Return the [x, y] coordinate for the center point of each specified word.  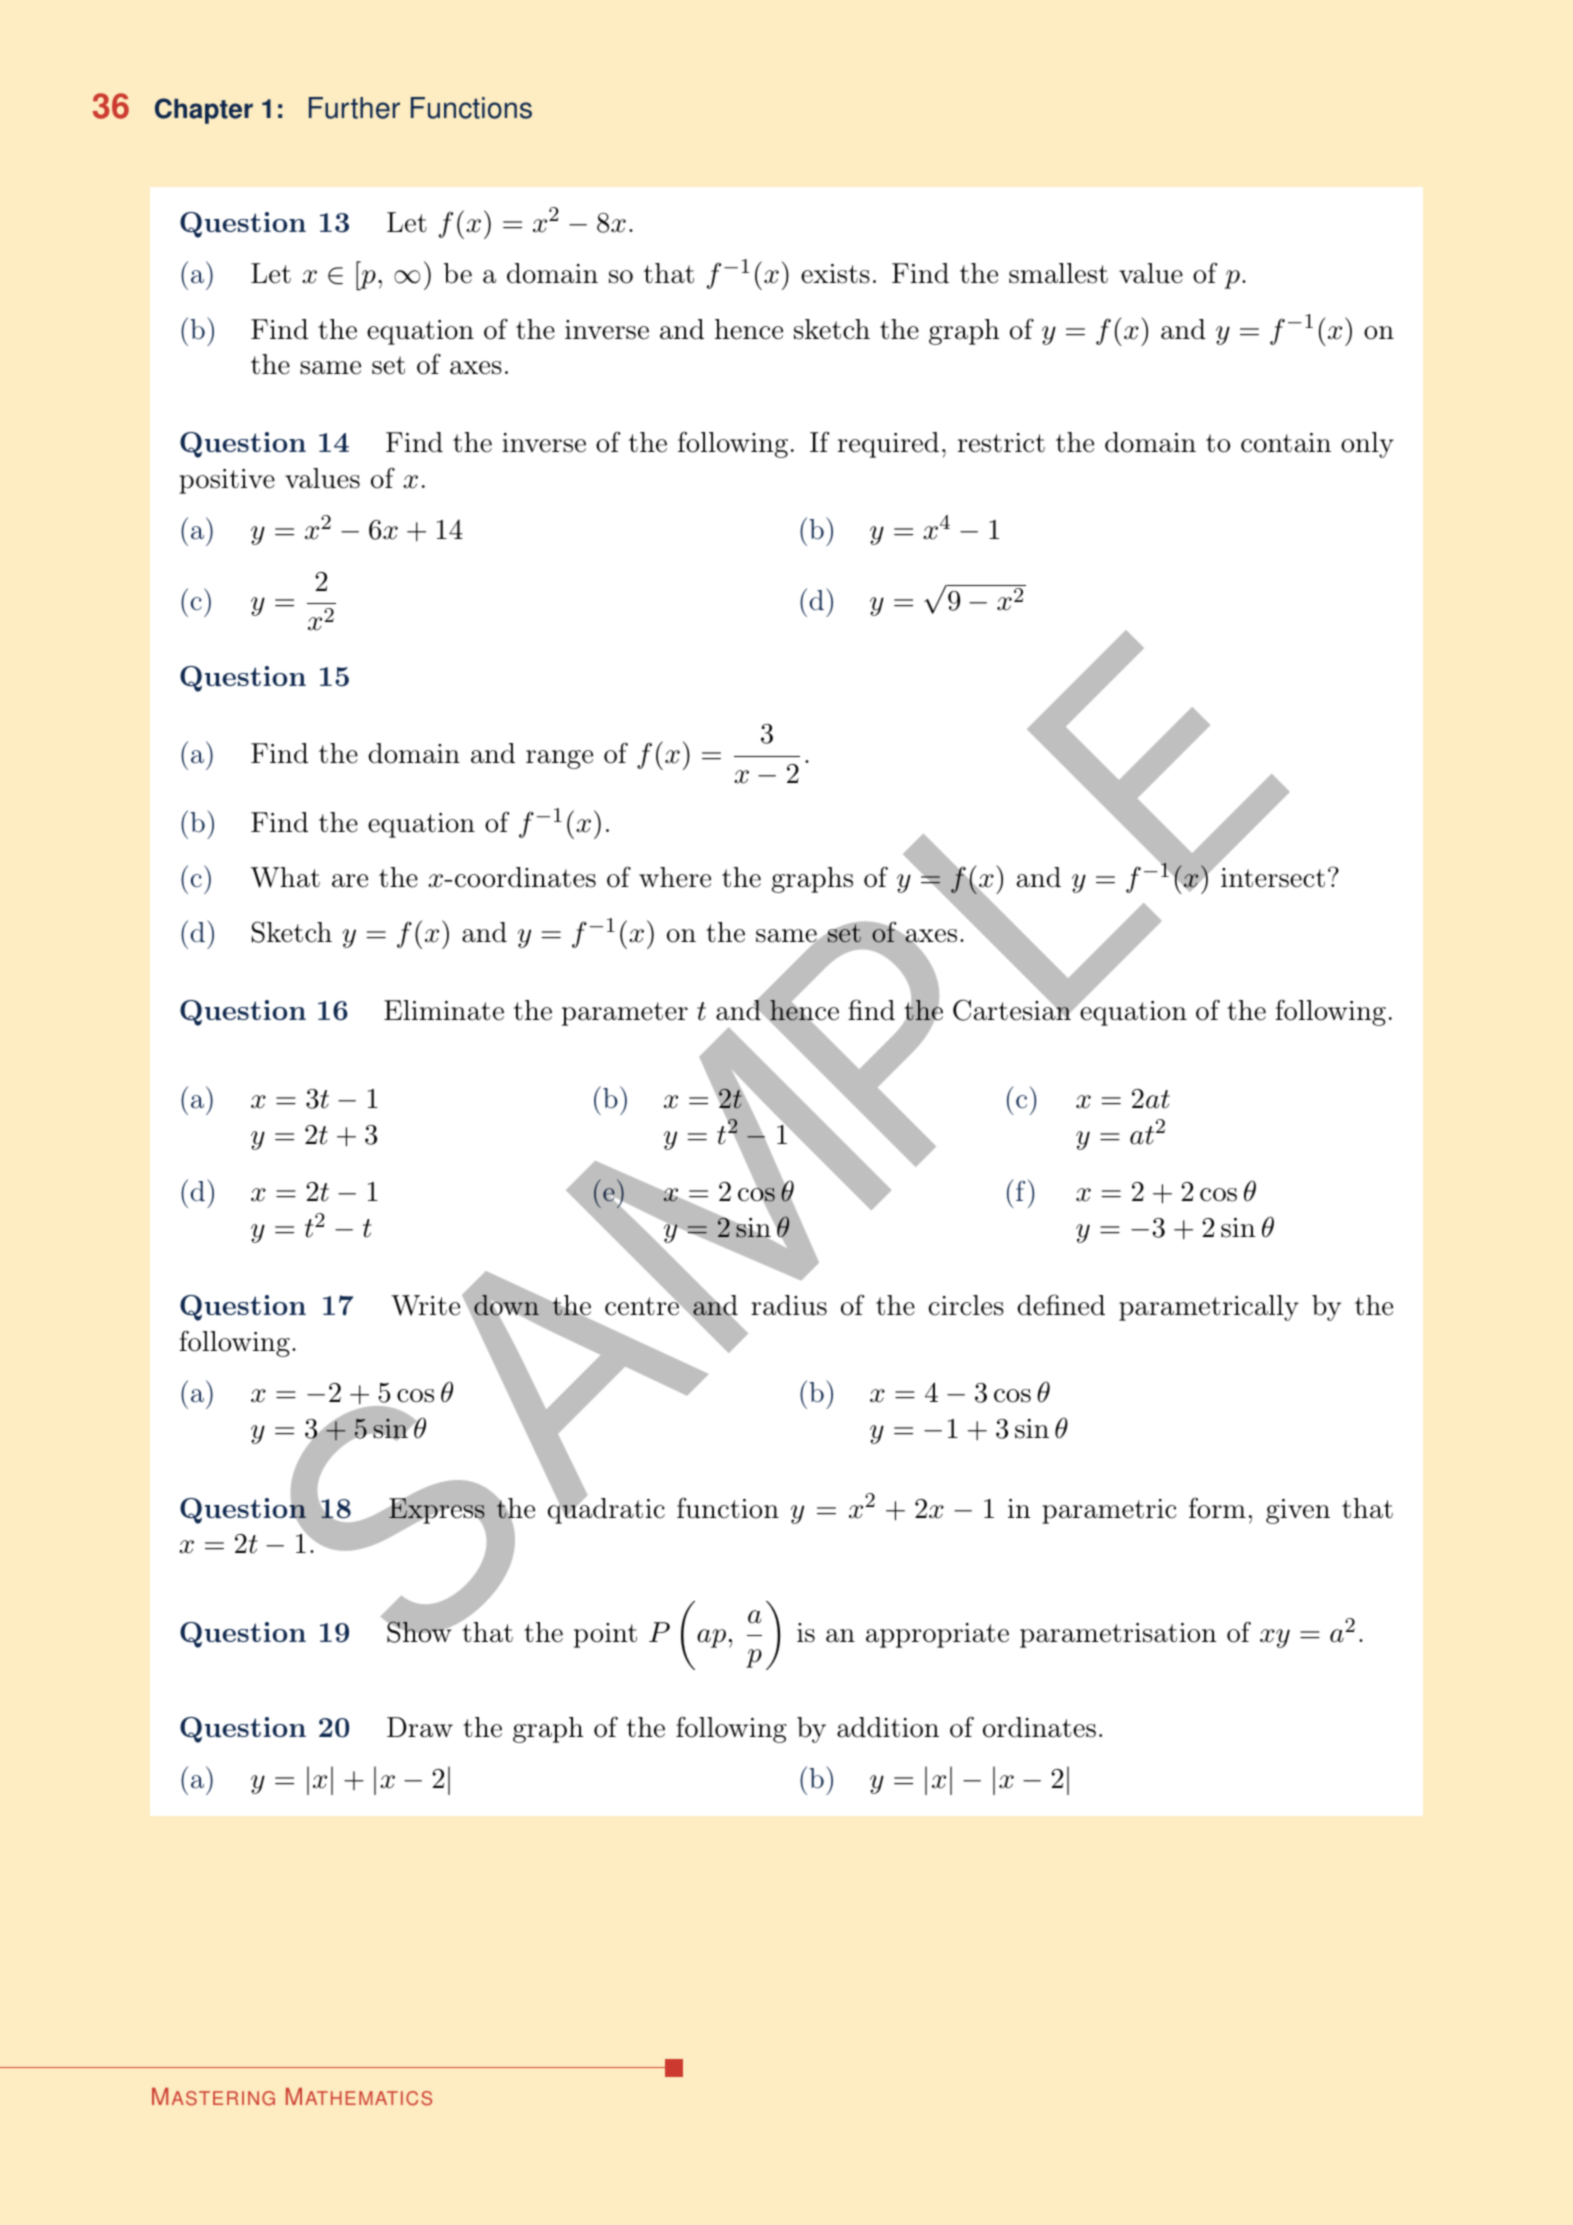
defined [1061, 1305]
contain [1286, 443]
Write [427, 1305]
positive [227, 481]
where [675, 877]
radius [789, 1305]
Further [354, 108]
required [888, 445]
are [350, 881]
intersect [1273, 878]
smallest [1058, 273]
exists [835, 274]
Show [419, 1632]
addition [888, 1727]
